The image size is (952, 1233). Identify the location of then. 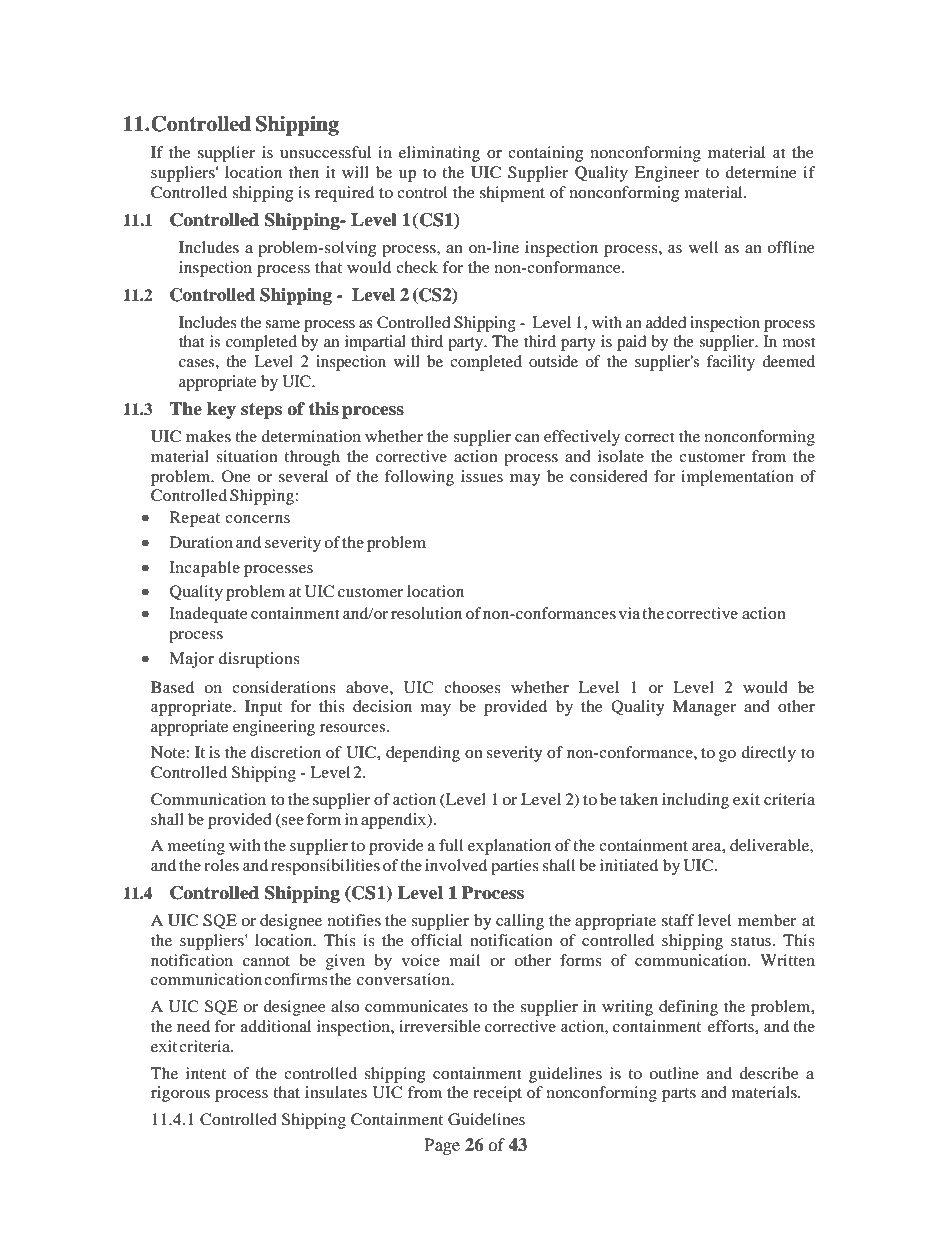
(304, 172).
